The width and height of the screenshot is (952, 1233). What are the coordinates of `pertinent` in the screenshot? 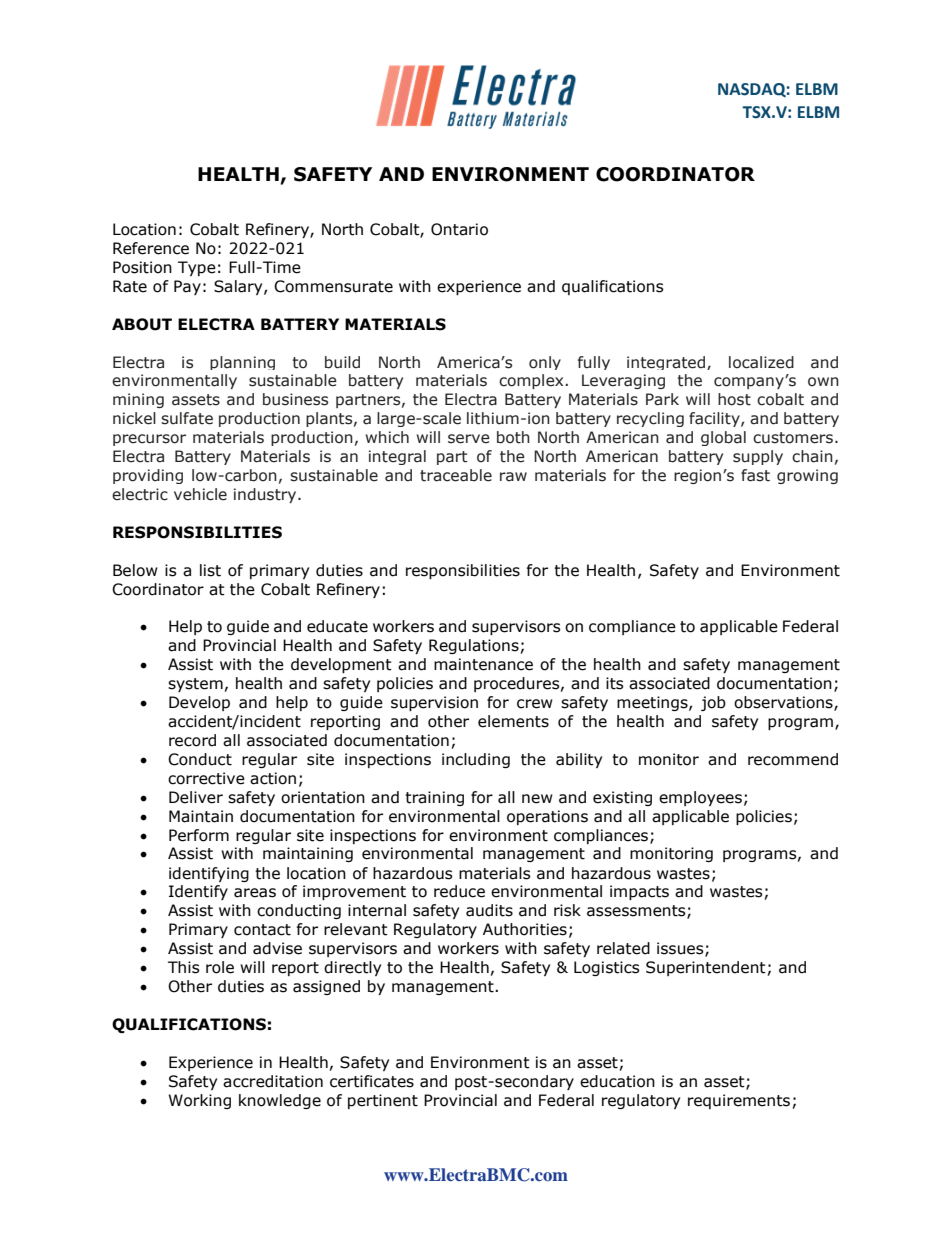 It's located at (383, 1101).
